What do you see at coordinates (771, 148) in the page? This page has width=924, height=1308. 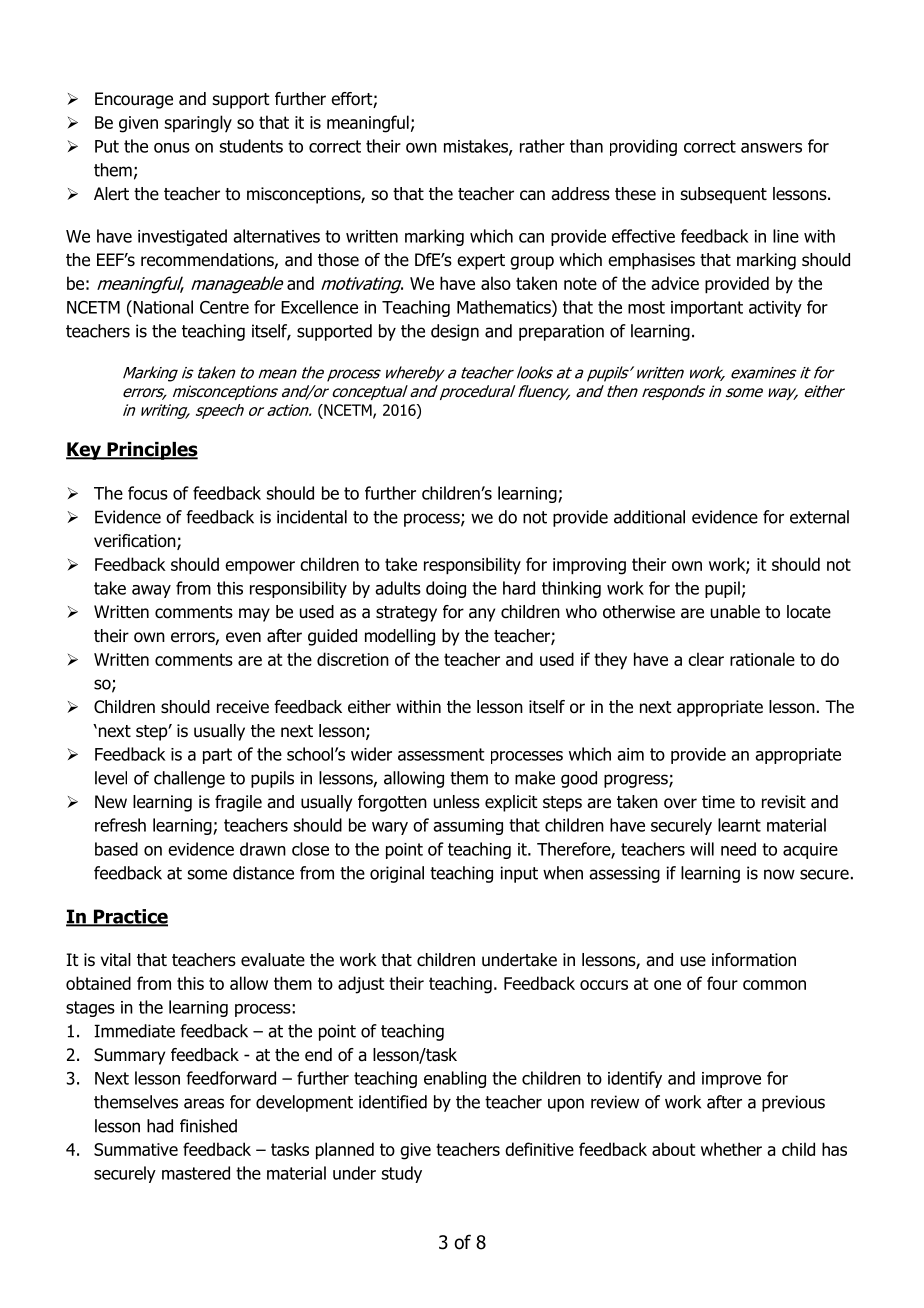 I see `answers` at bounding box center [771, 148].
